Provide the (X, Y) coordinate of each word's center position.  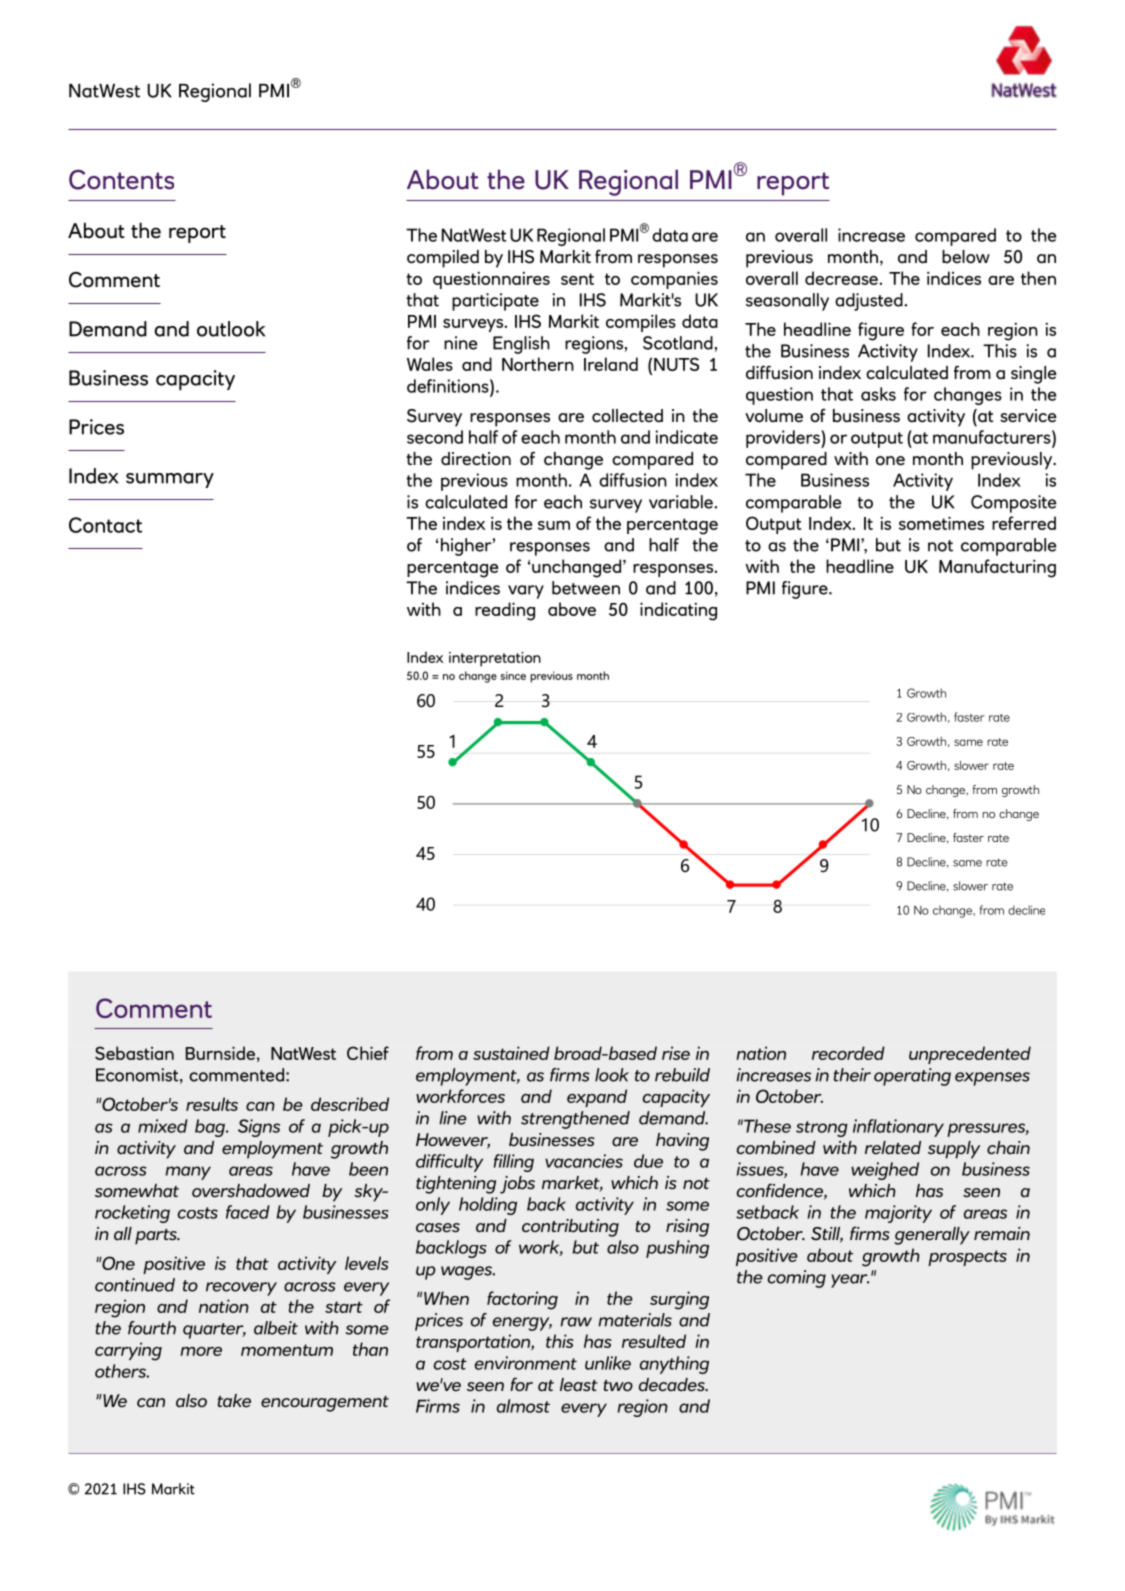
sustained (511, 1053)
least (579, 1385)
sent (577, 279)
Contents (121, 180)
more (201, 1351)
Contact (105, 525)
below (966, 256)
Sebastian (134, 1053)
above (572, 609)
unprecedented (970, 1055)
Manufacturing (997, 568)
